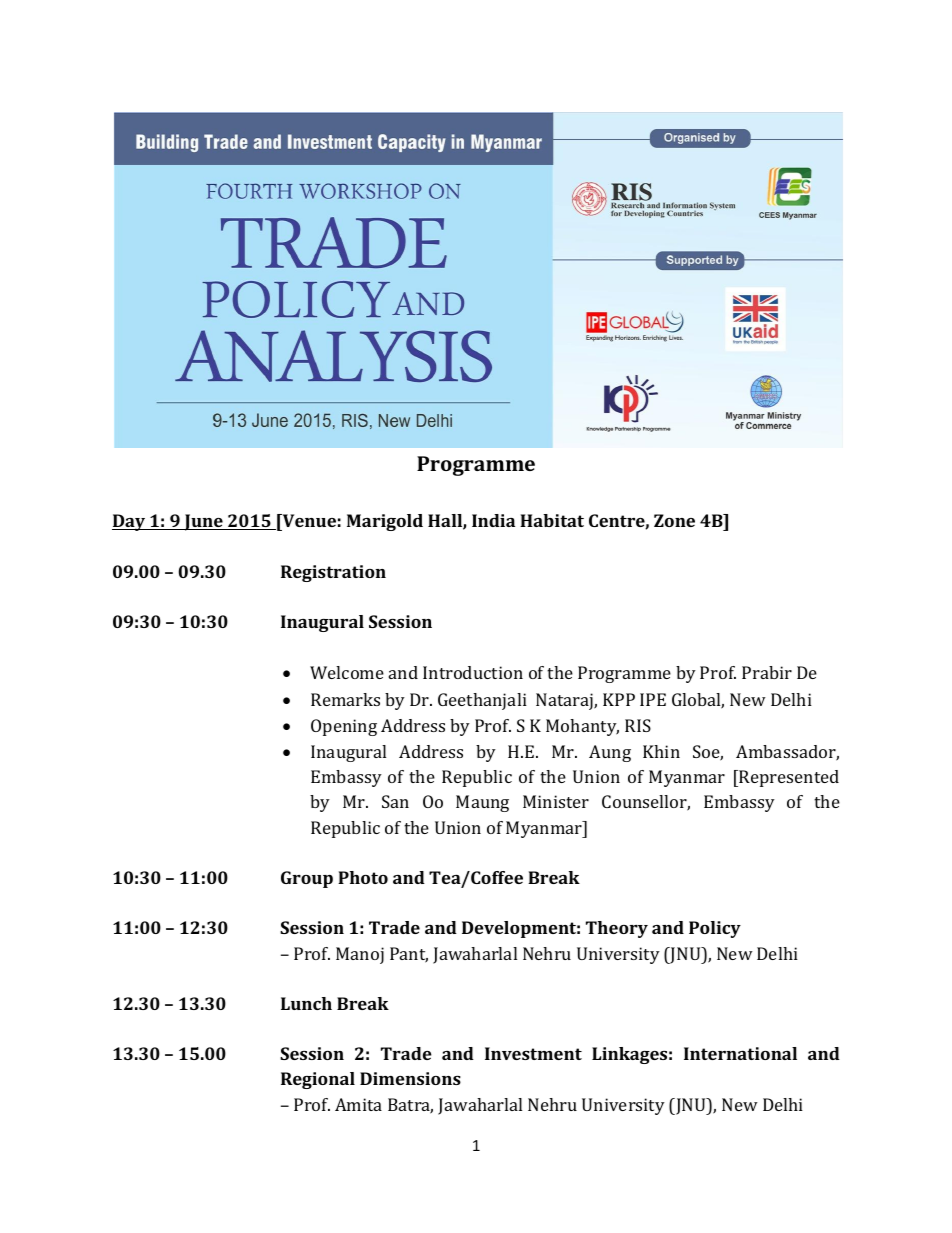 This screenshot has height=1233, width=952. What do you see at coordinates (307, 879) in the screenshot?
I see `Group` at bounding box center [307, 879].
